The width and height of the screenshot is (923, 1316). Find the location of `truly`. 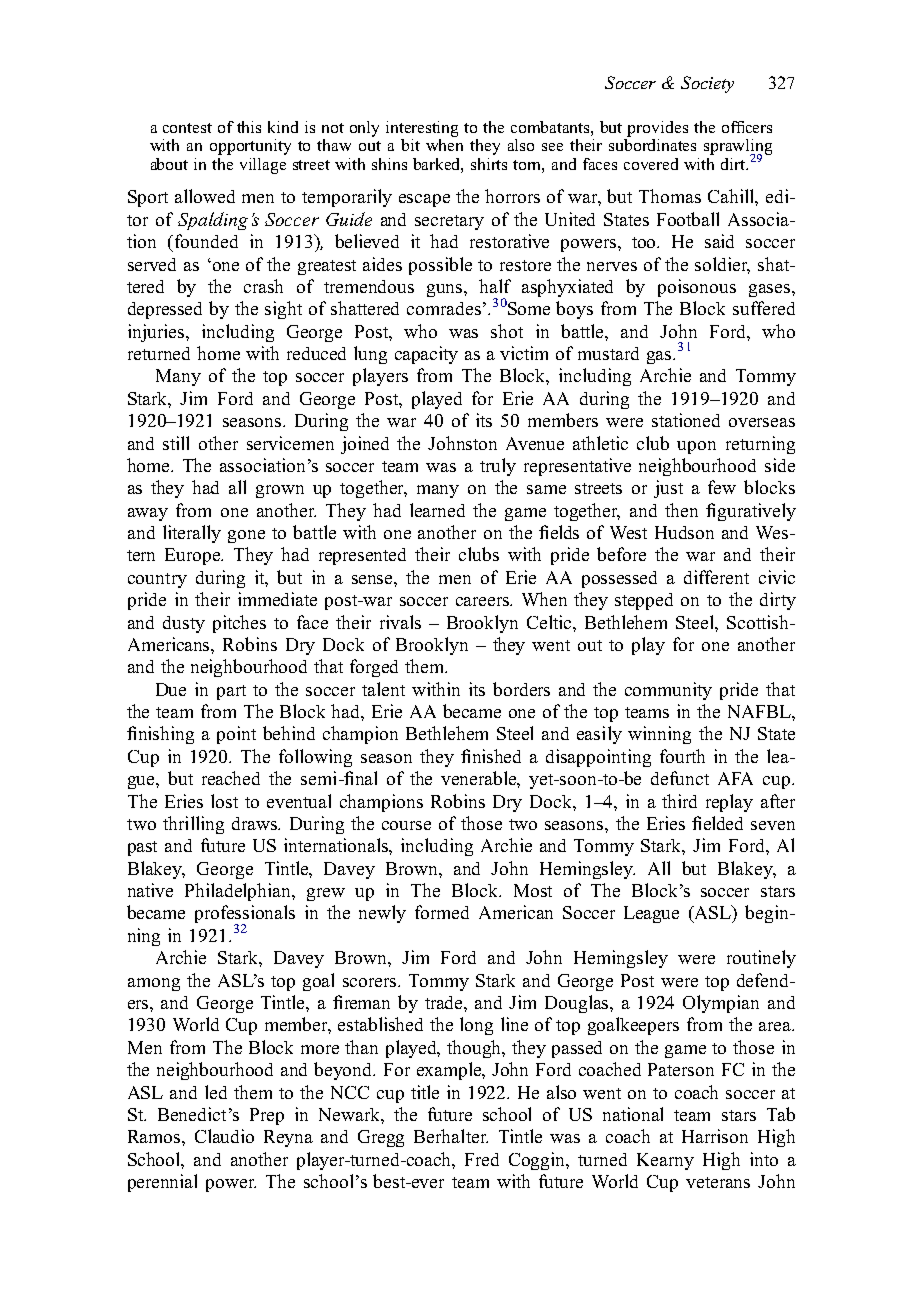

truly is located at coordinates (498, 467).
